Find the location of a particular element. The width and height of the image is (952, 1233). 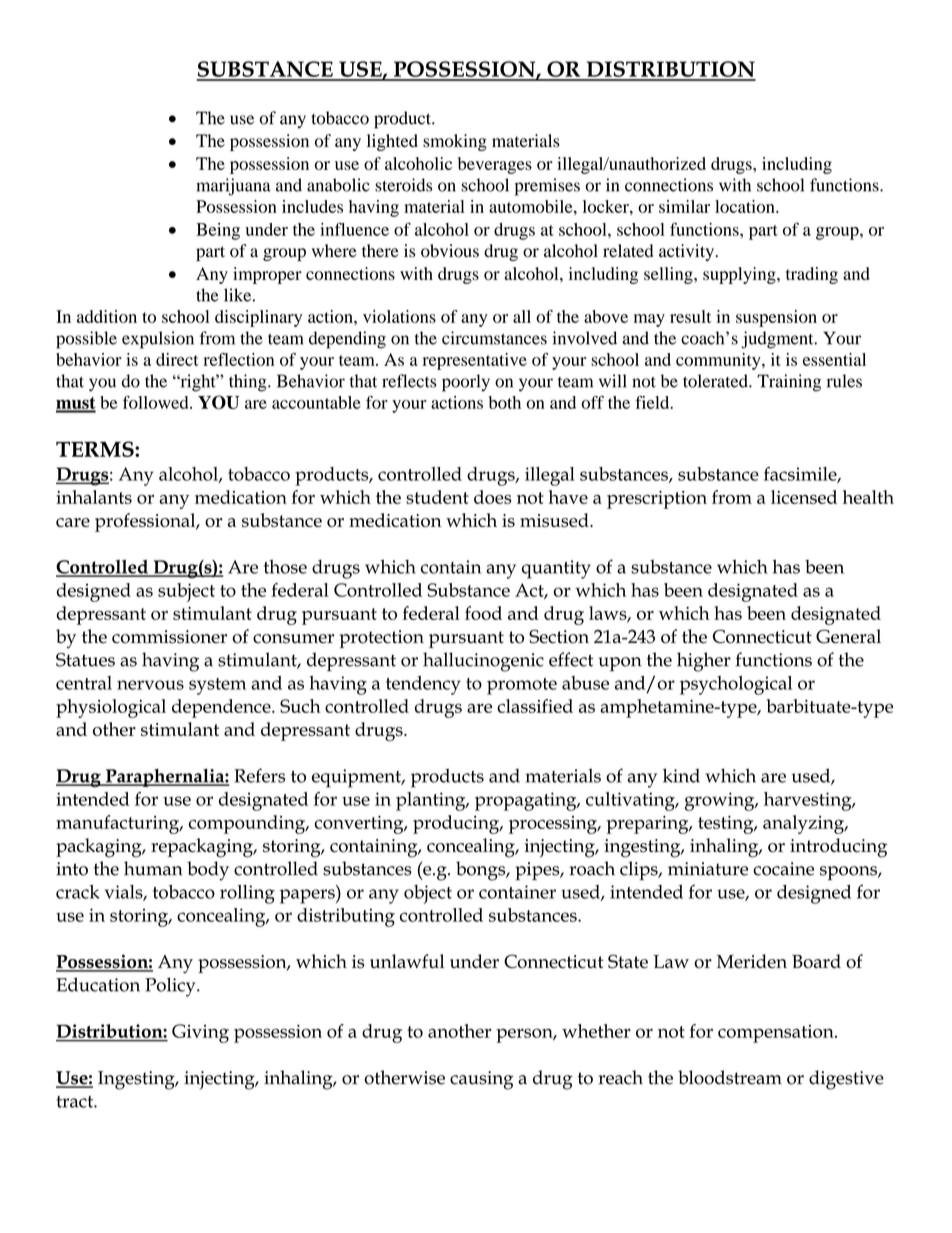

licensed is located at coordinates (804, 497).
